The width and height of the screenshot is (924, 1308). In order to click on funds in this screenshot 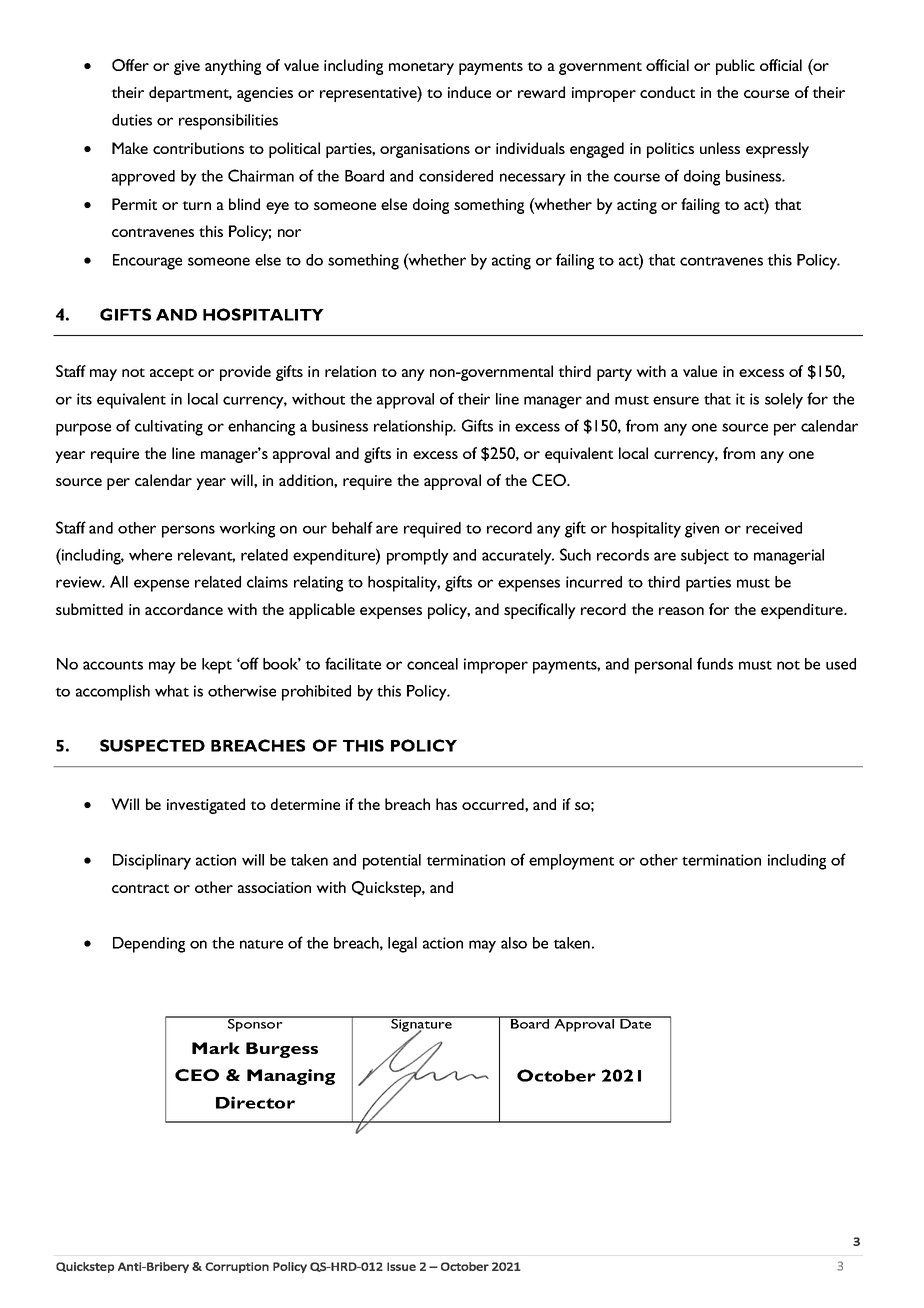, I will do `click(715, 663)`.
